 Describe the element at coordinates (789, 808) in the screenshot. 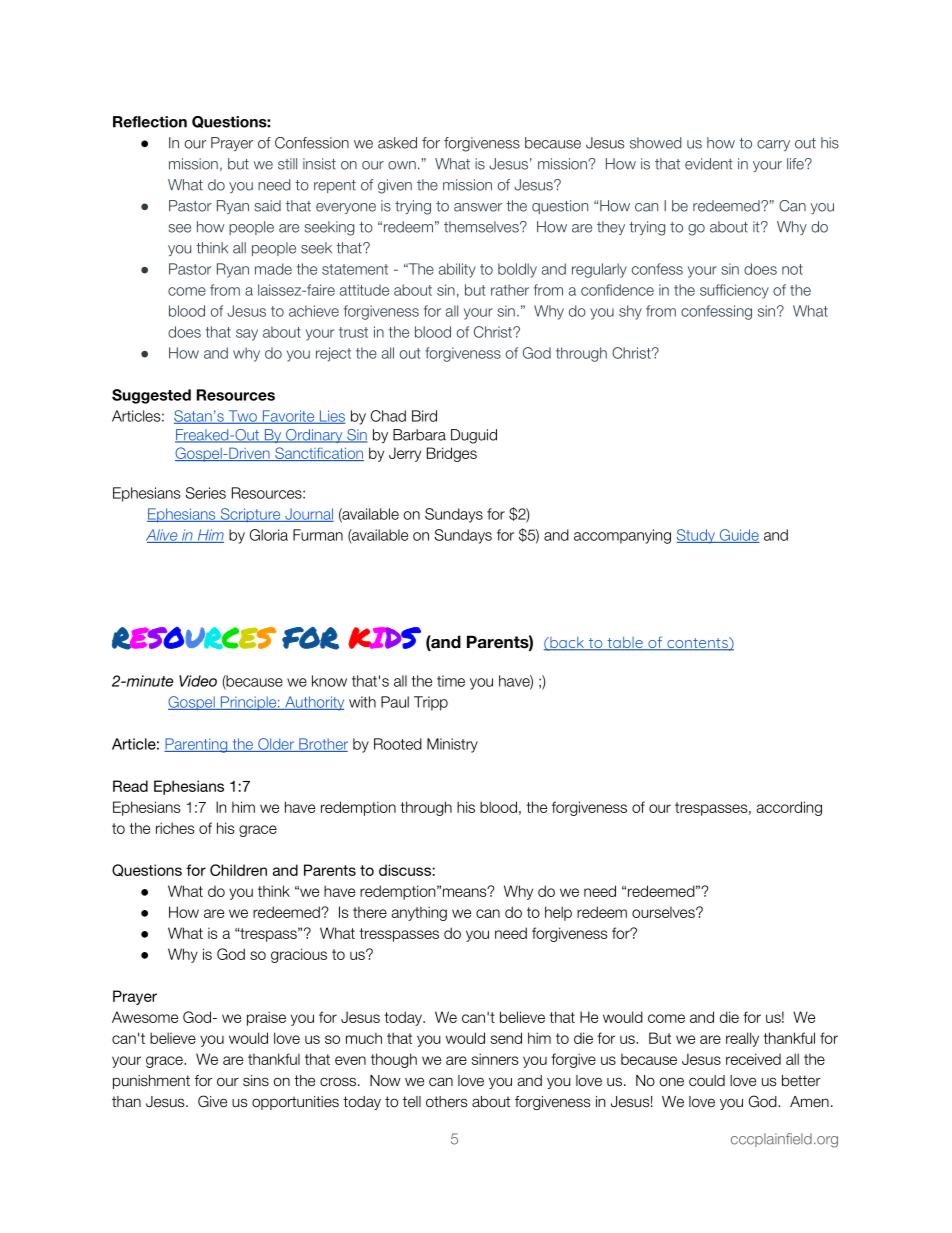

I see `according` at that location.
